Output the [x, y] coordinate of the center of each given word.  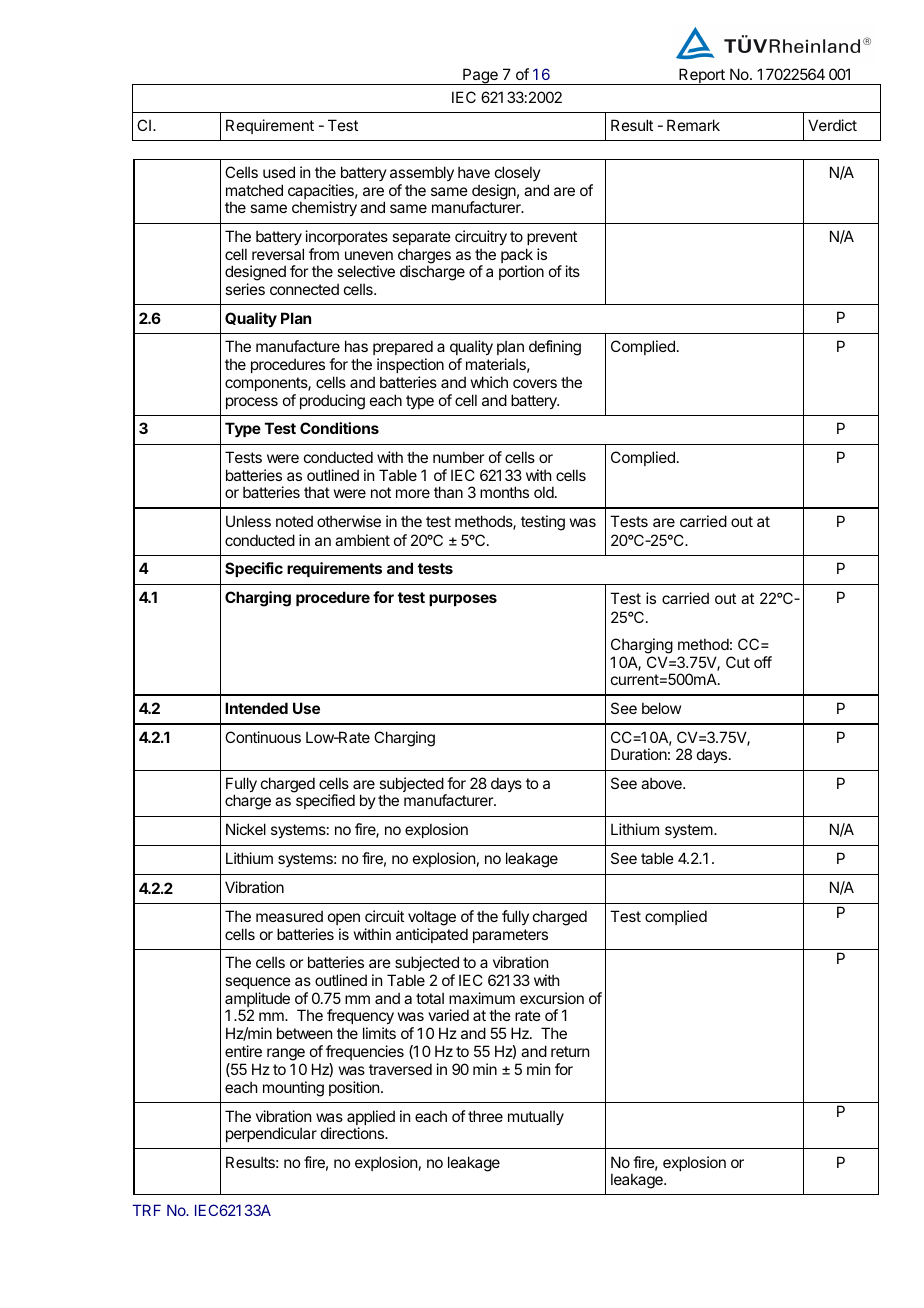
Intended [256, 708]
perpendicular [271, 1134]
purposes [463, 600]
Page [480, 76]
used [279, 172]
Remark [693, 125]
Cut [738, 662]
